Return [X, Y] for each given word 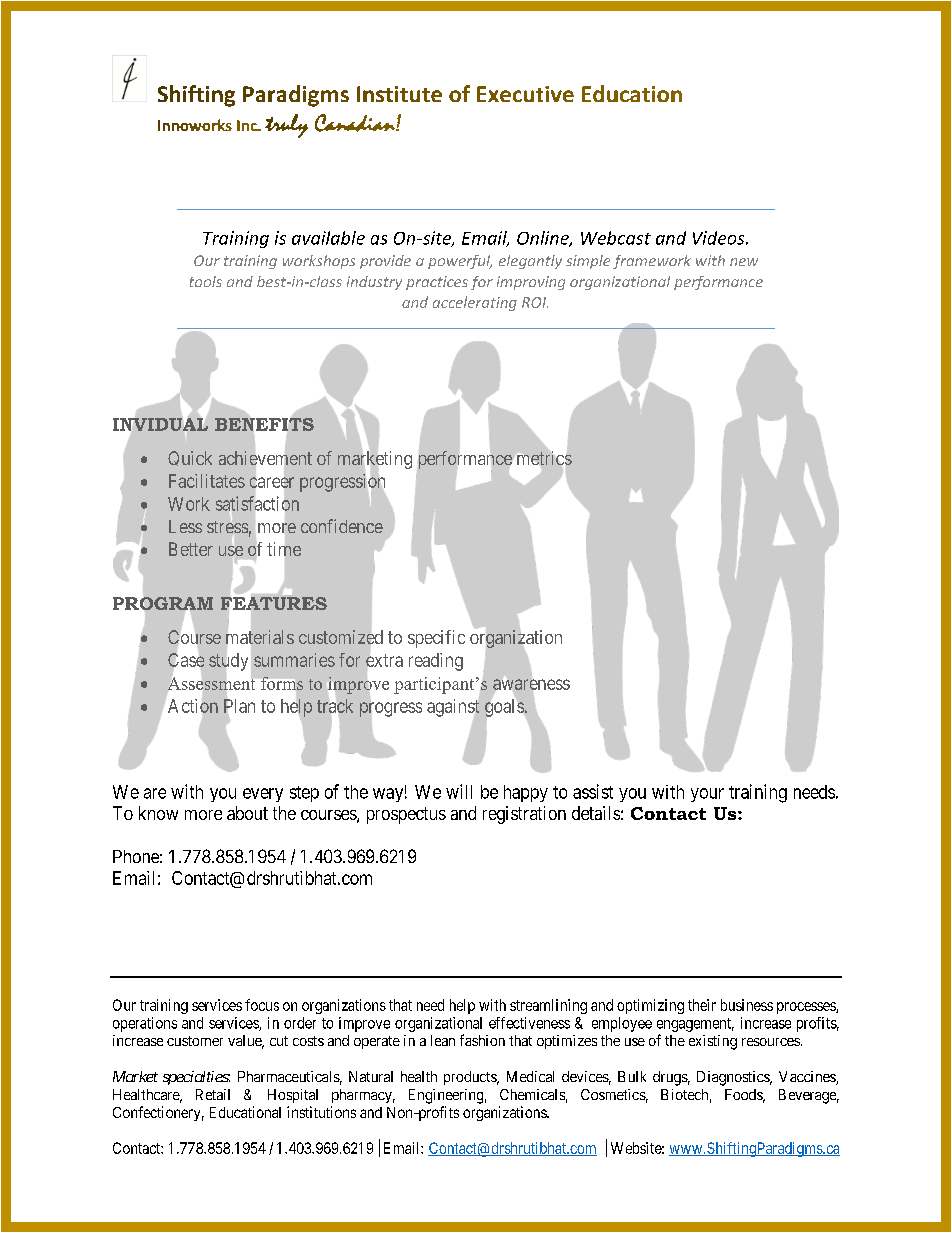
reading [436, 662]
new [744, 262]
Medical [530, 1076]
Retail [213, 1094]
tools [206, 281]
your [707, 795]
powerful [460, 262]
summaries [294, 660]
